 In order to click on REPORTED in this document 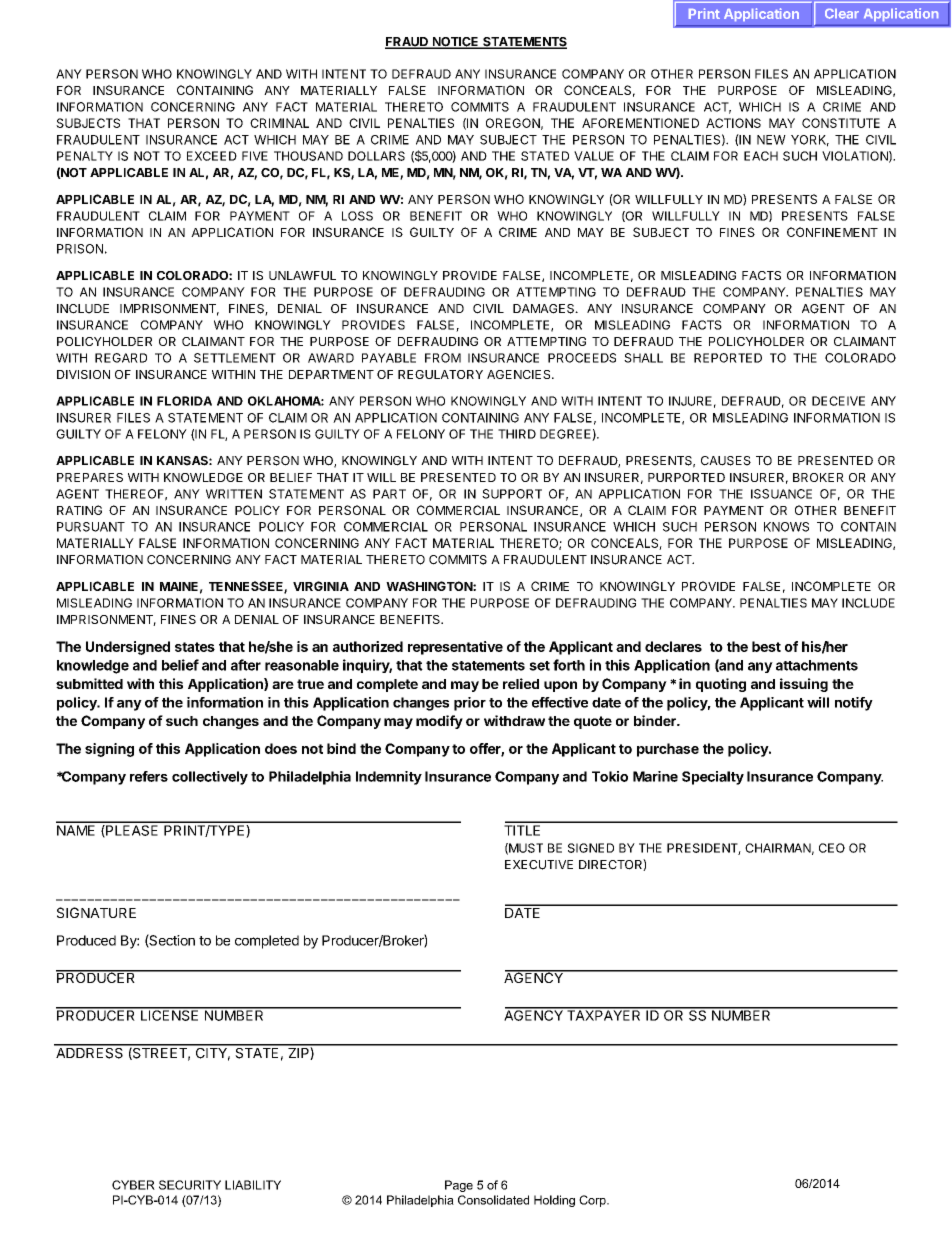, I will do `click(728, 358)`.
